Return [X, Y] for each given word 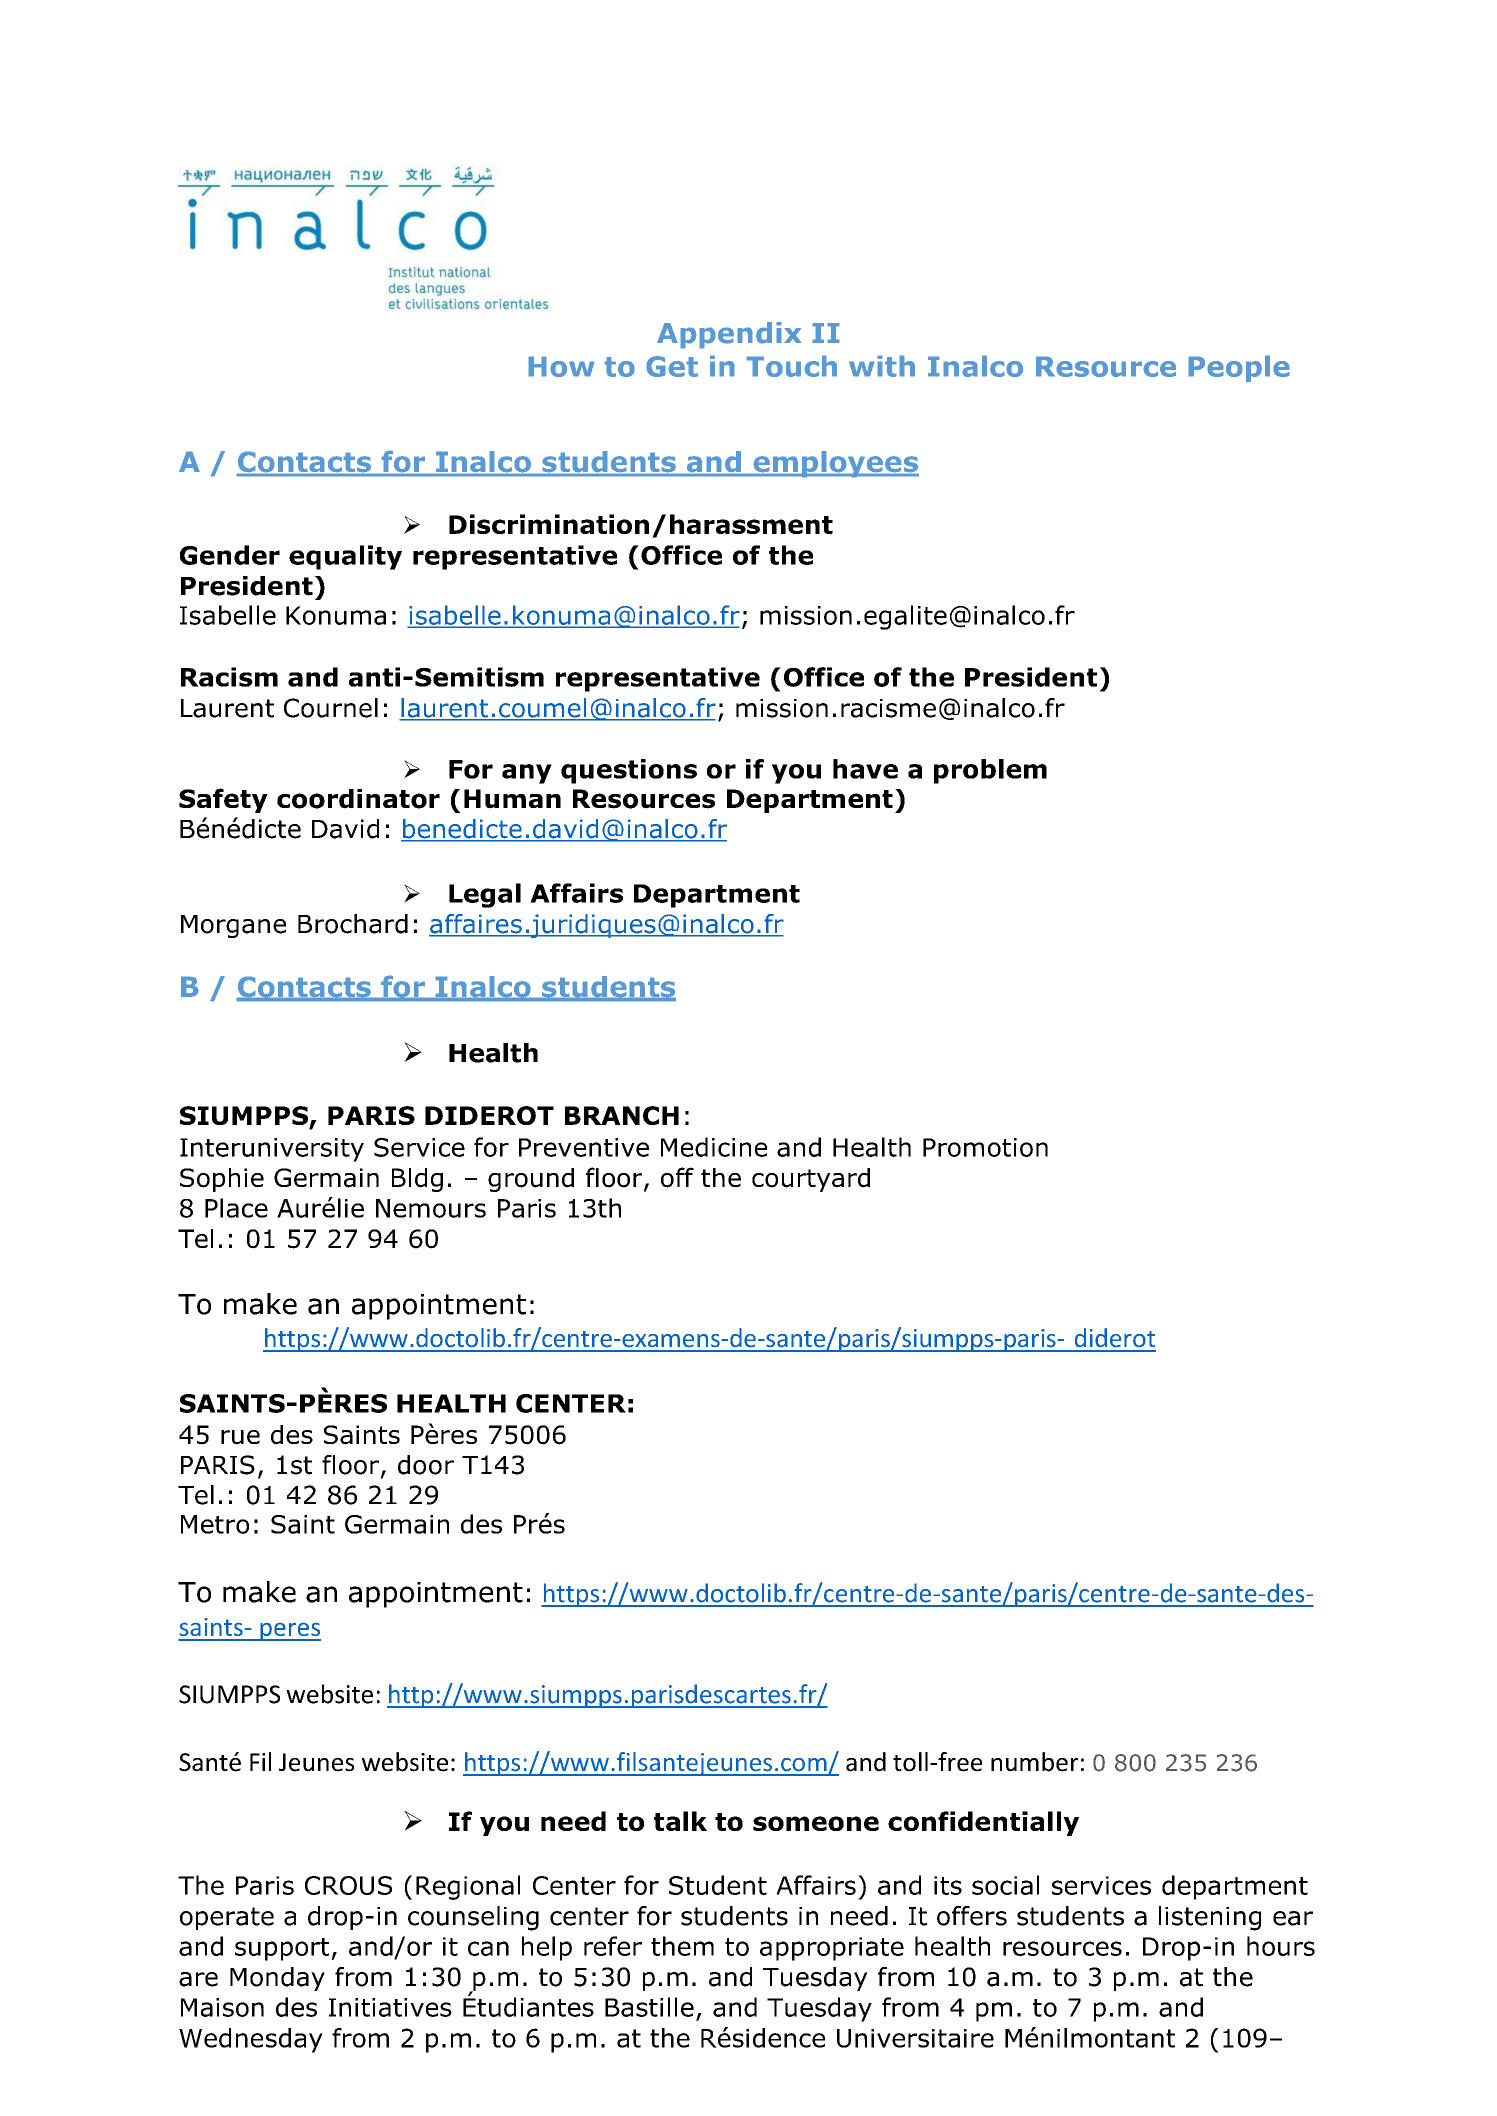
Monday [277, 1979]
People [1239, 368]
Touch [791, 366]
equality [345, 557]
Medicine [714, 1147]
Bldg [417, 1180]
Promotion [985, 1147]
